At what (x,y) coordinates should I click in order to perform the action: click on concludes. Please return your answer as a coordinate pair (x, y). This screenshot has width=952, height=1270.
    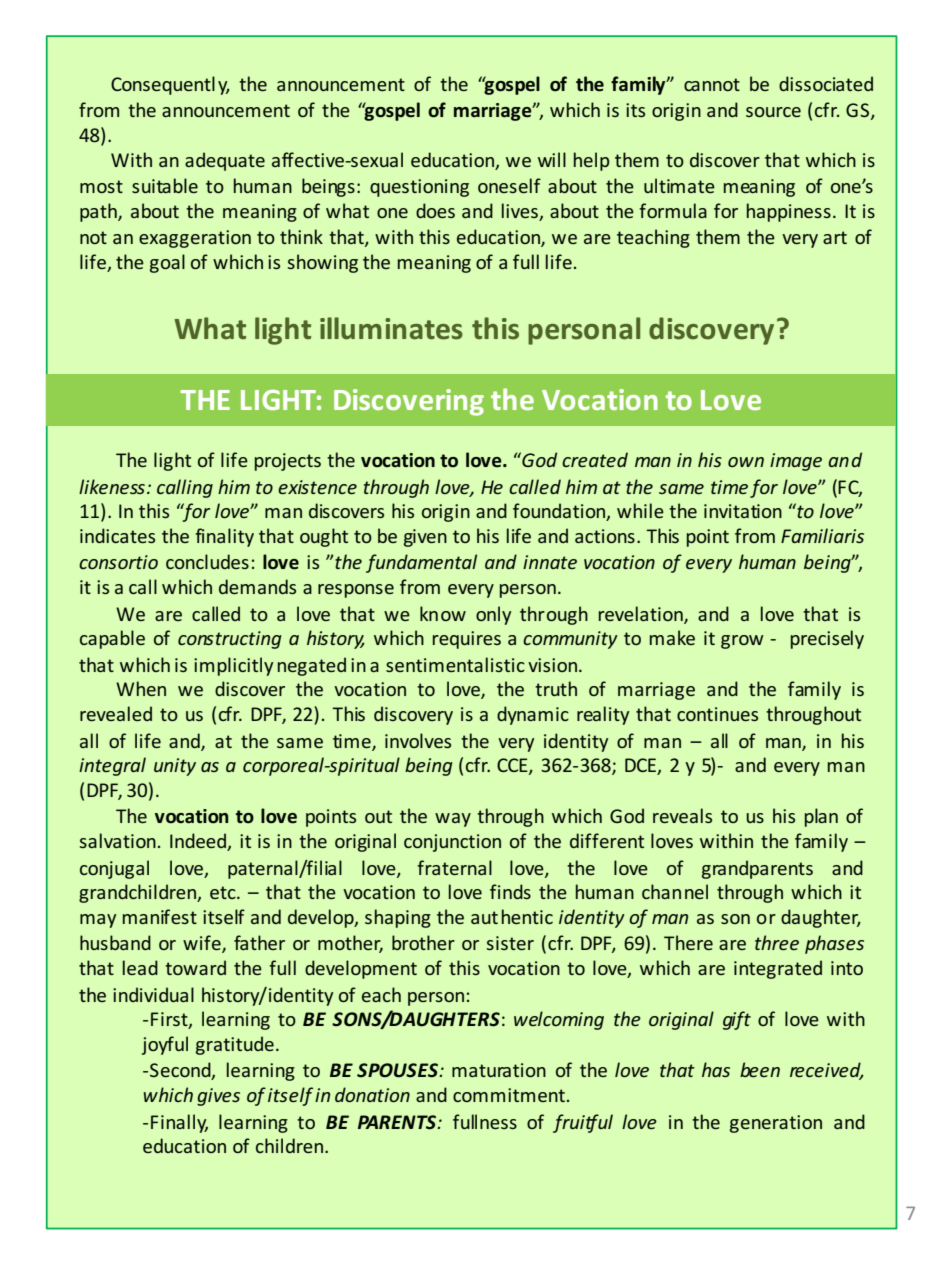
    Looking at the image, I should click on (207, 561).
